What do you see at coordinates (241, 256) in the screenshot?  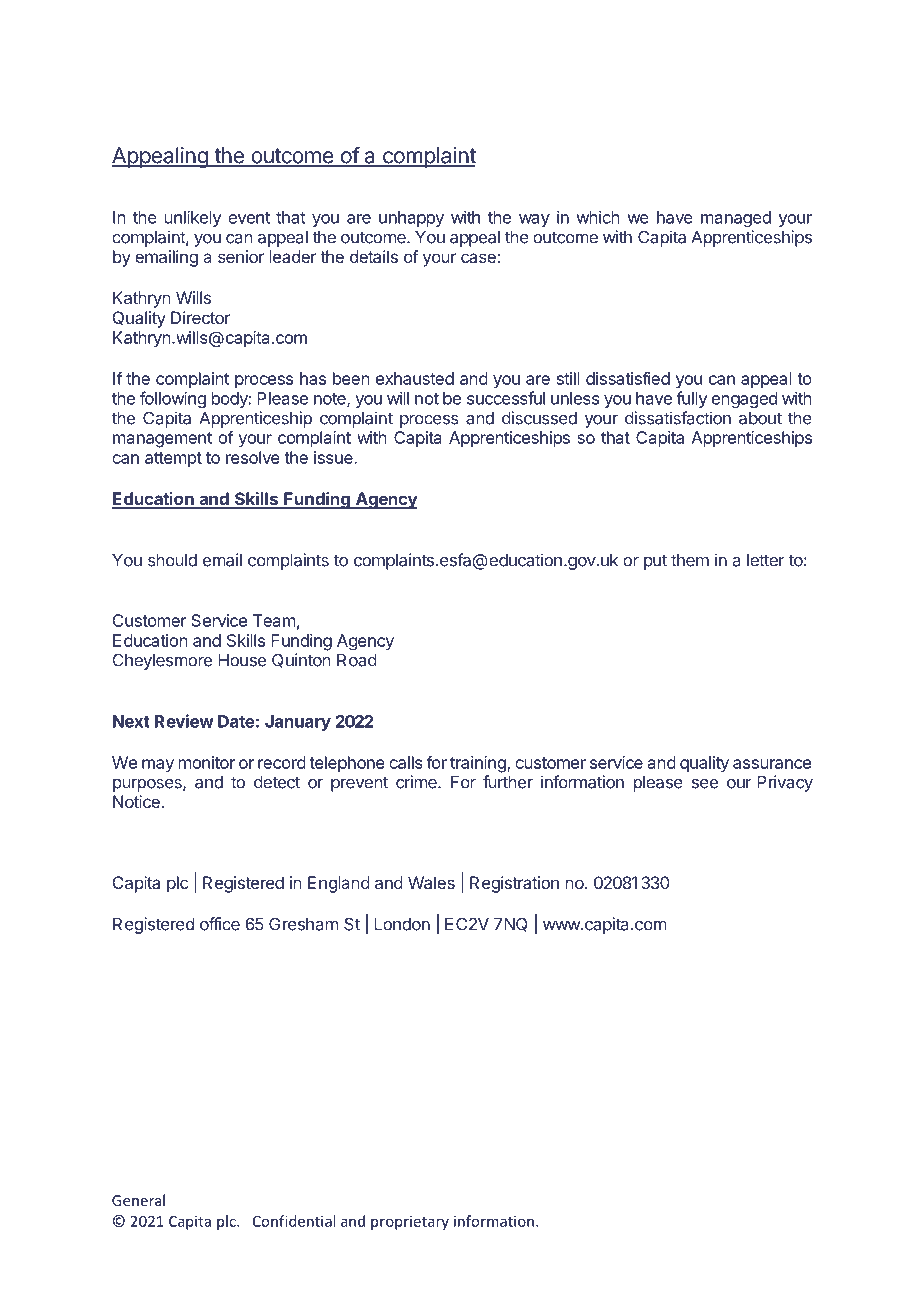 I see `senior` at bounding box center [241, 256].
